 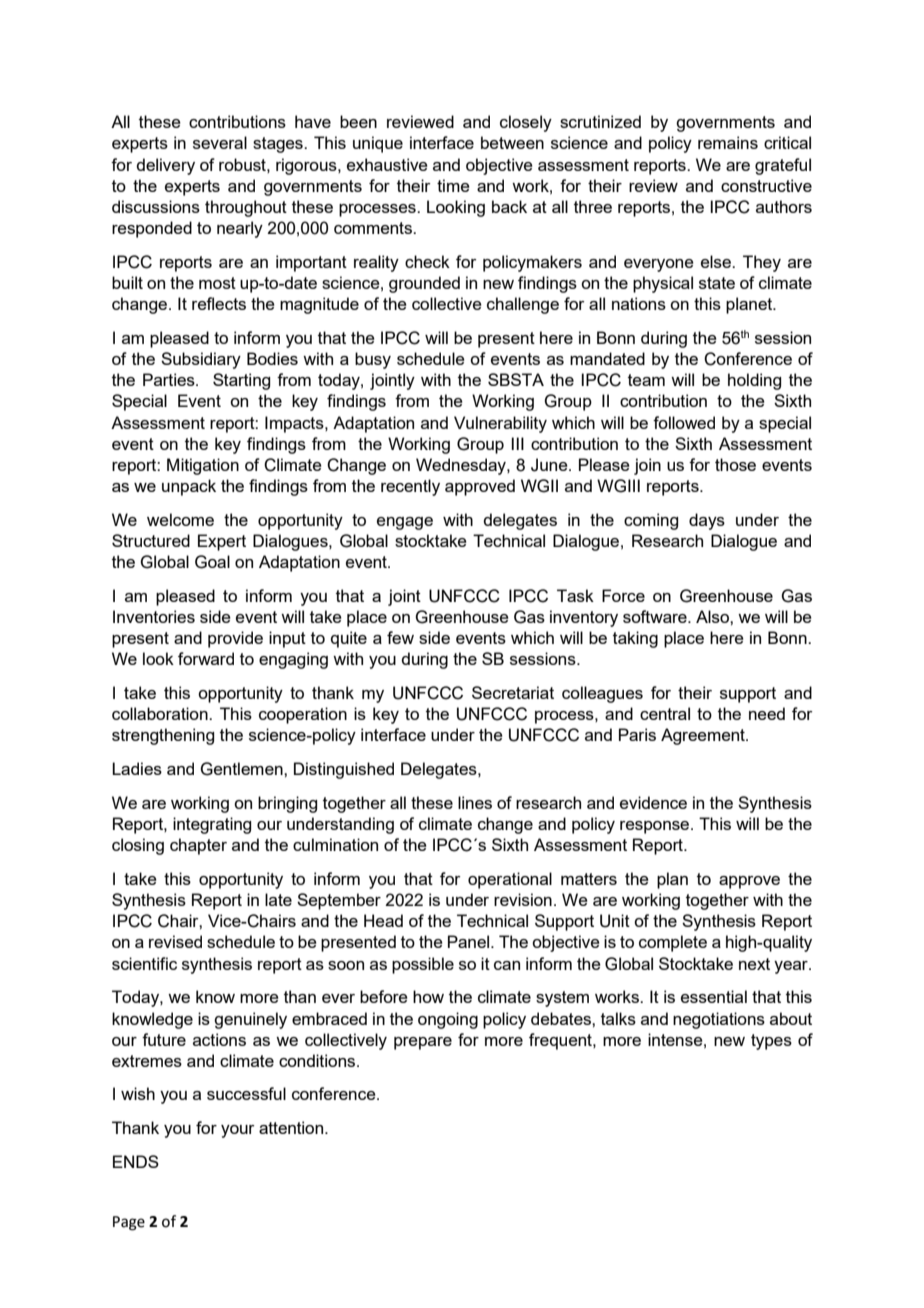 What do you see at coordinates (728, 142) in the image?
I see `remains` at bounding box center [728, 142].
